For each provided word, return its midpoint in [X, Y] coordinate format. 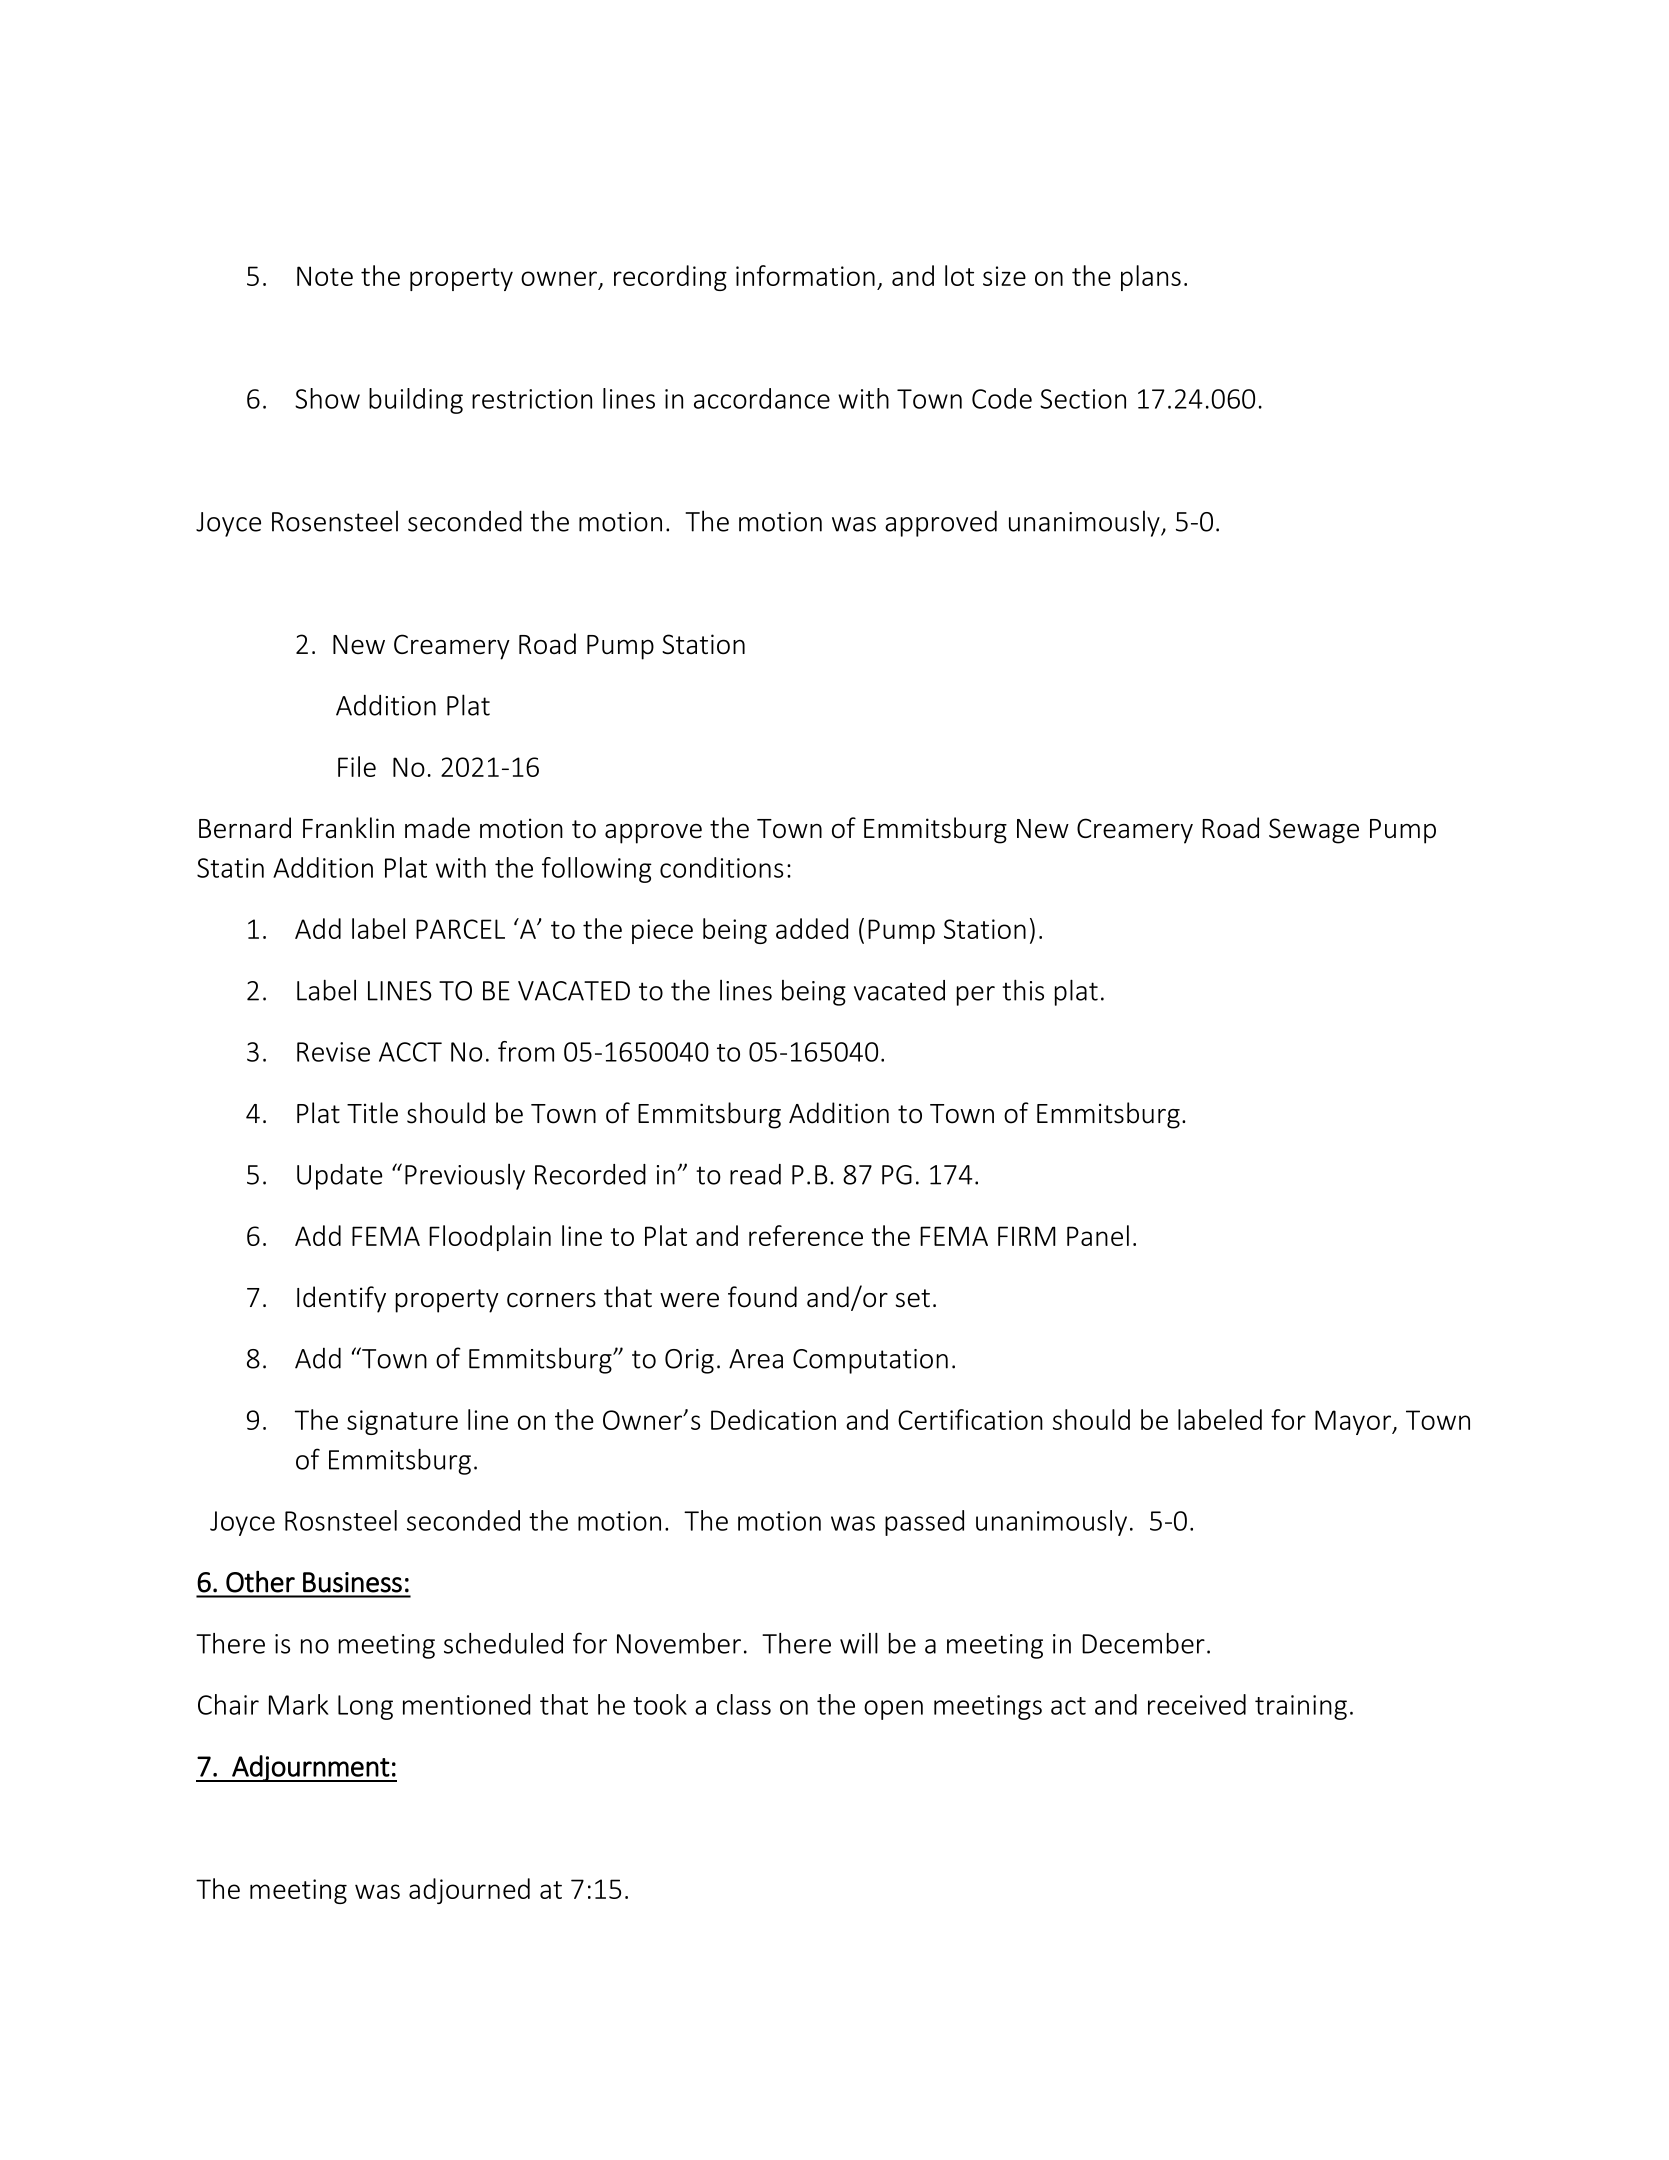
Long [365, 1707]
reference [806, 1235]
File [357, 766]
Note [325, 276]
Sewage [1314, 831]
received [1197, 1704]
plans [1151, 278]
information [805, 275]
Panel [1098, 1235]
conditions [722, 867]
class [744, 1704]
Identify [341, 1299]
